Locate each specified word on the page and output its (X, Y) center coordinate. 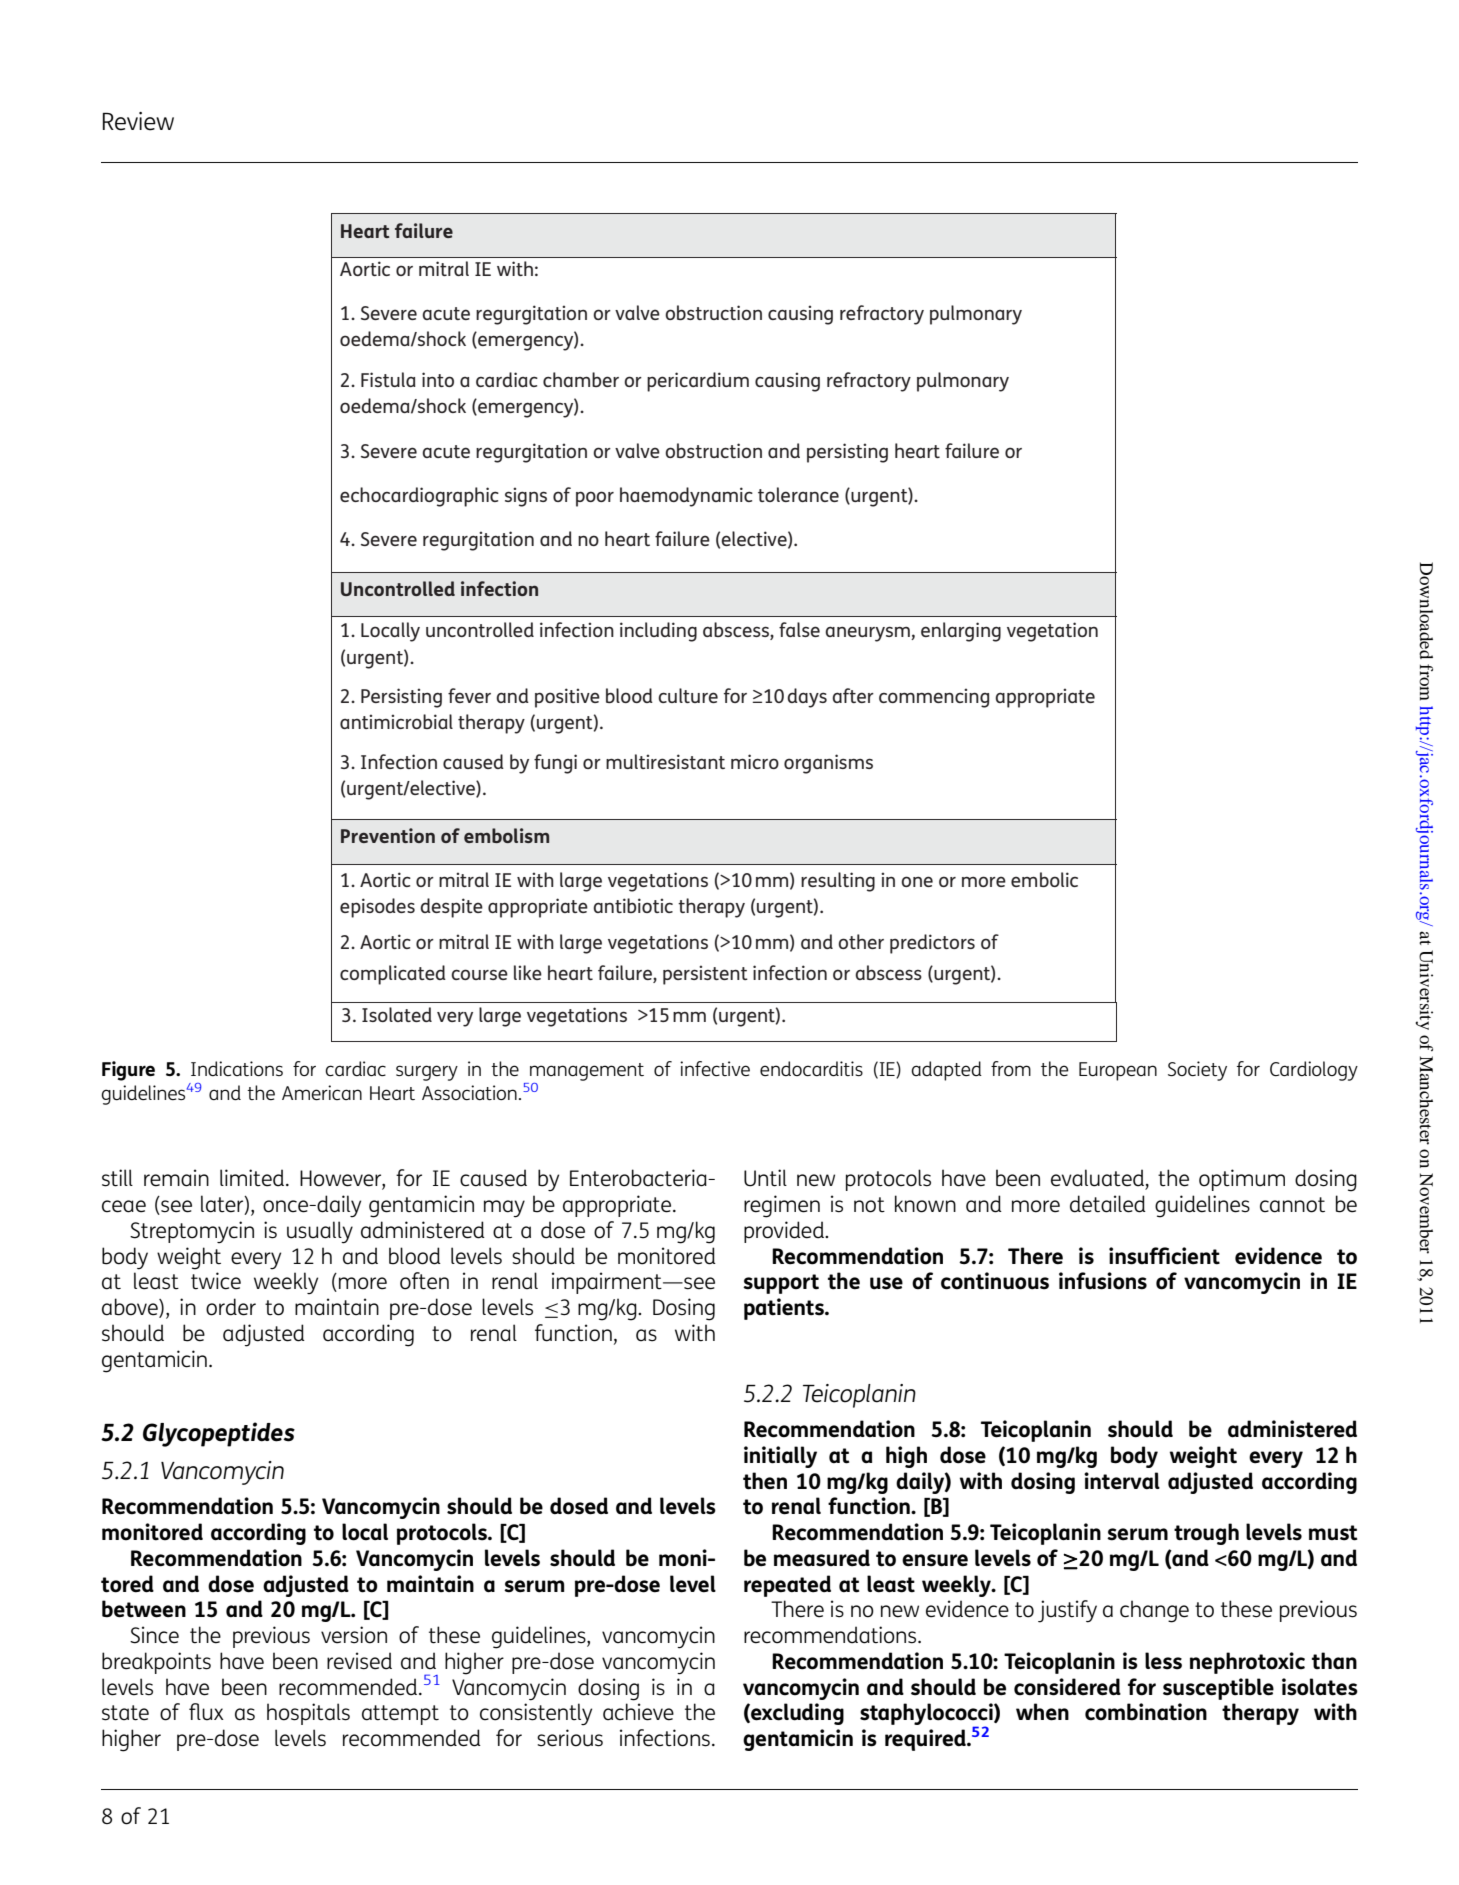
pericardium (698, 382)
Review (138, 121)
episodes (377, 908)
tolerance (798, 494)
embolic (1044, 879)
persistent (705, 975)
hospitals (308, 1714)
